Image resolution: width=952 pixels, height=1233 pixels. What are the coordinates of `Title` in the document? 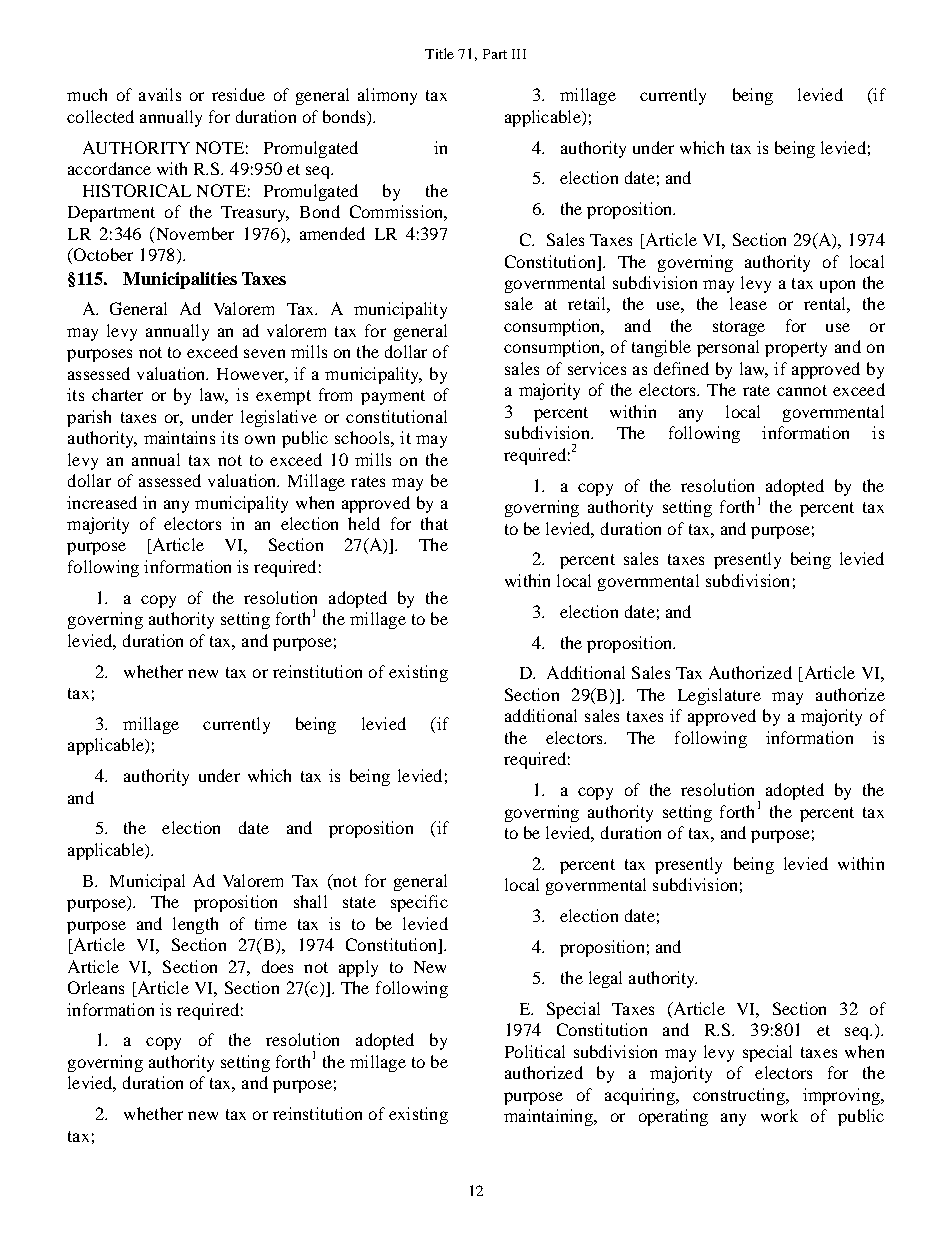 It's located at (439, 53).
